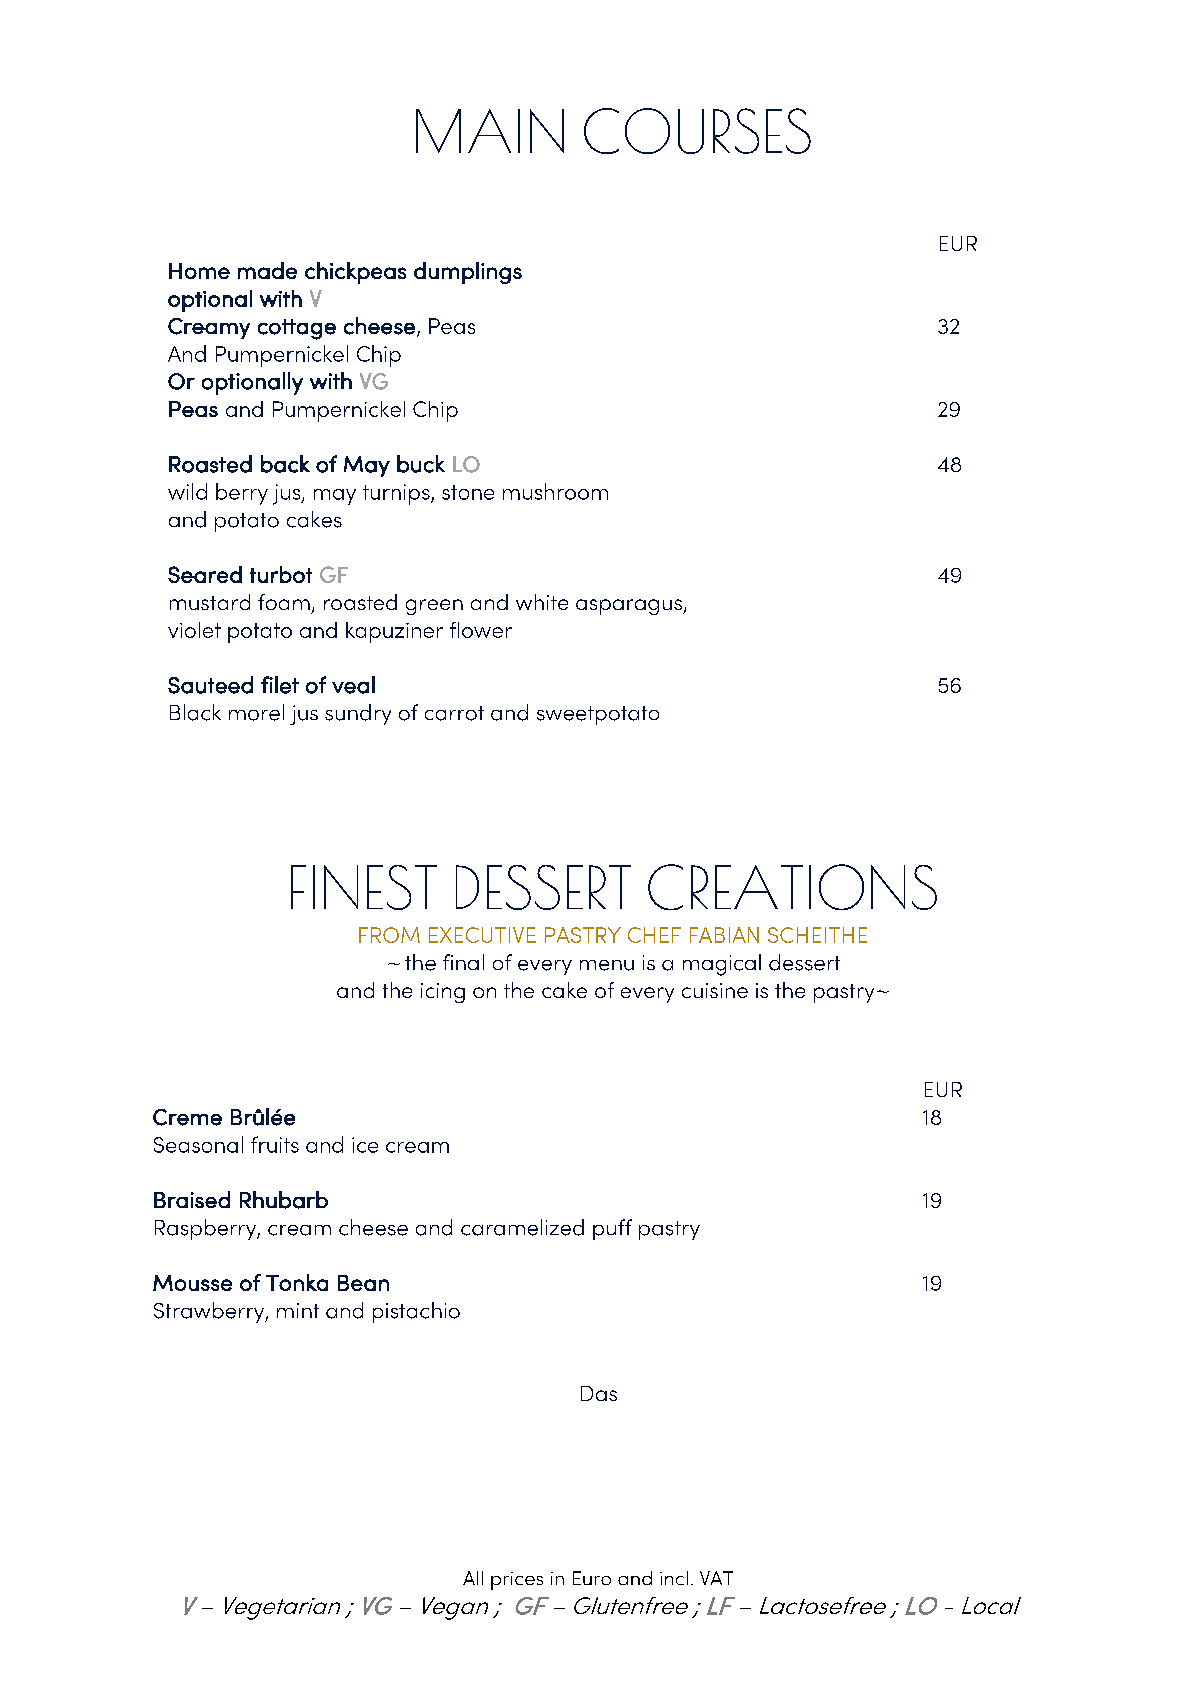 Image resolution: width=1197 pixels, height=1692 pixels. What do you see at coordinates (364, 887) in the screenshot?
I see `FINEST` at bounding box center [364, 887].
